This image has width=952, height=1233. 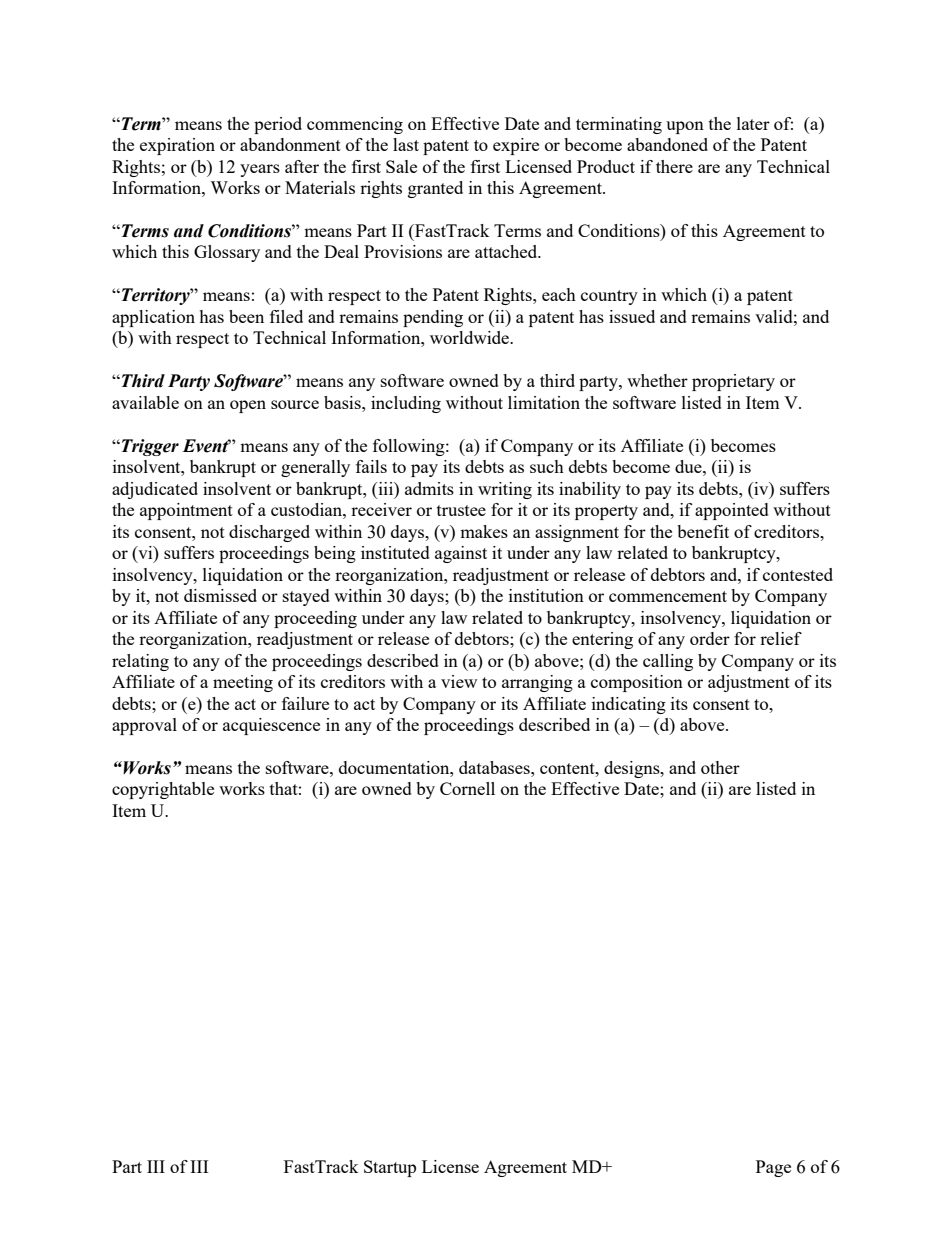 I want to click on open, so click(x=248, y=406).
